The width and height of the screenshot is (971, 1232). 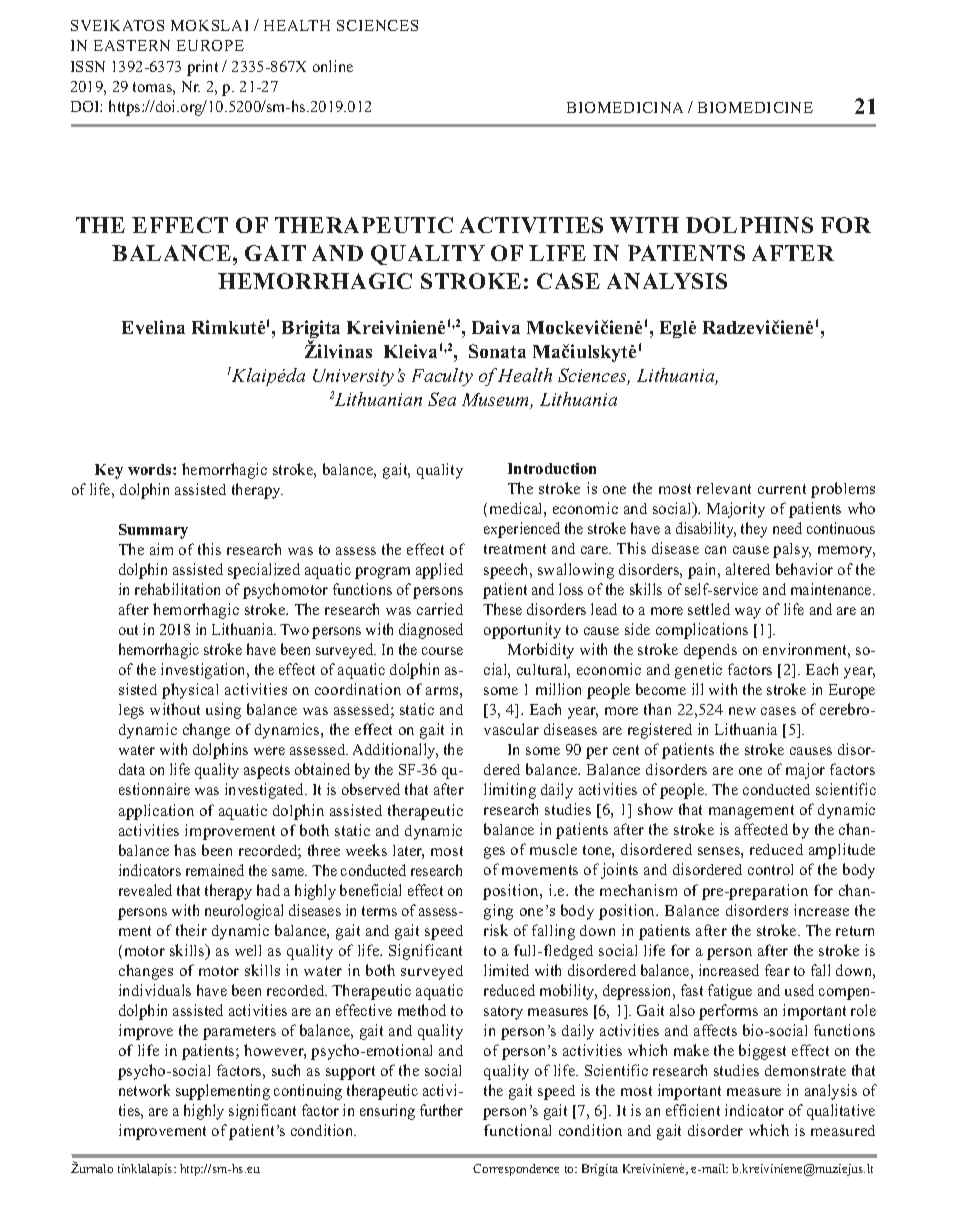 I want to click on way, so click(x=748, y=613).
